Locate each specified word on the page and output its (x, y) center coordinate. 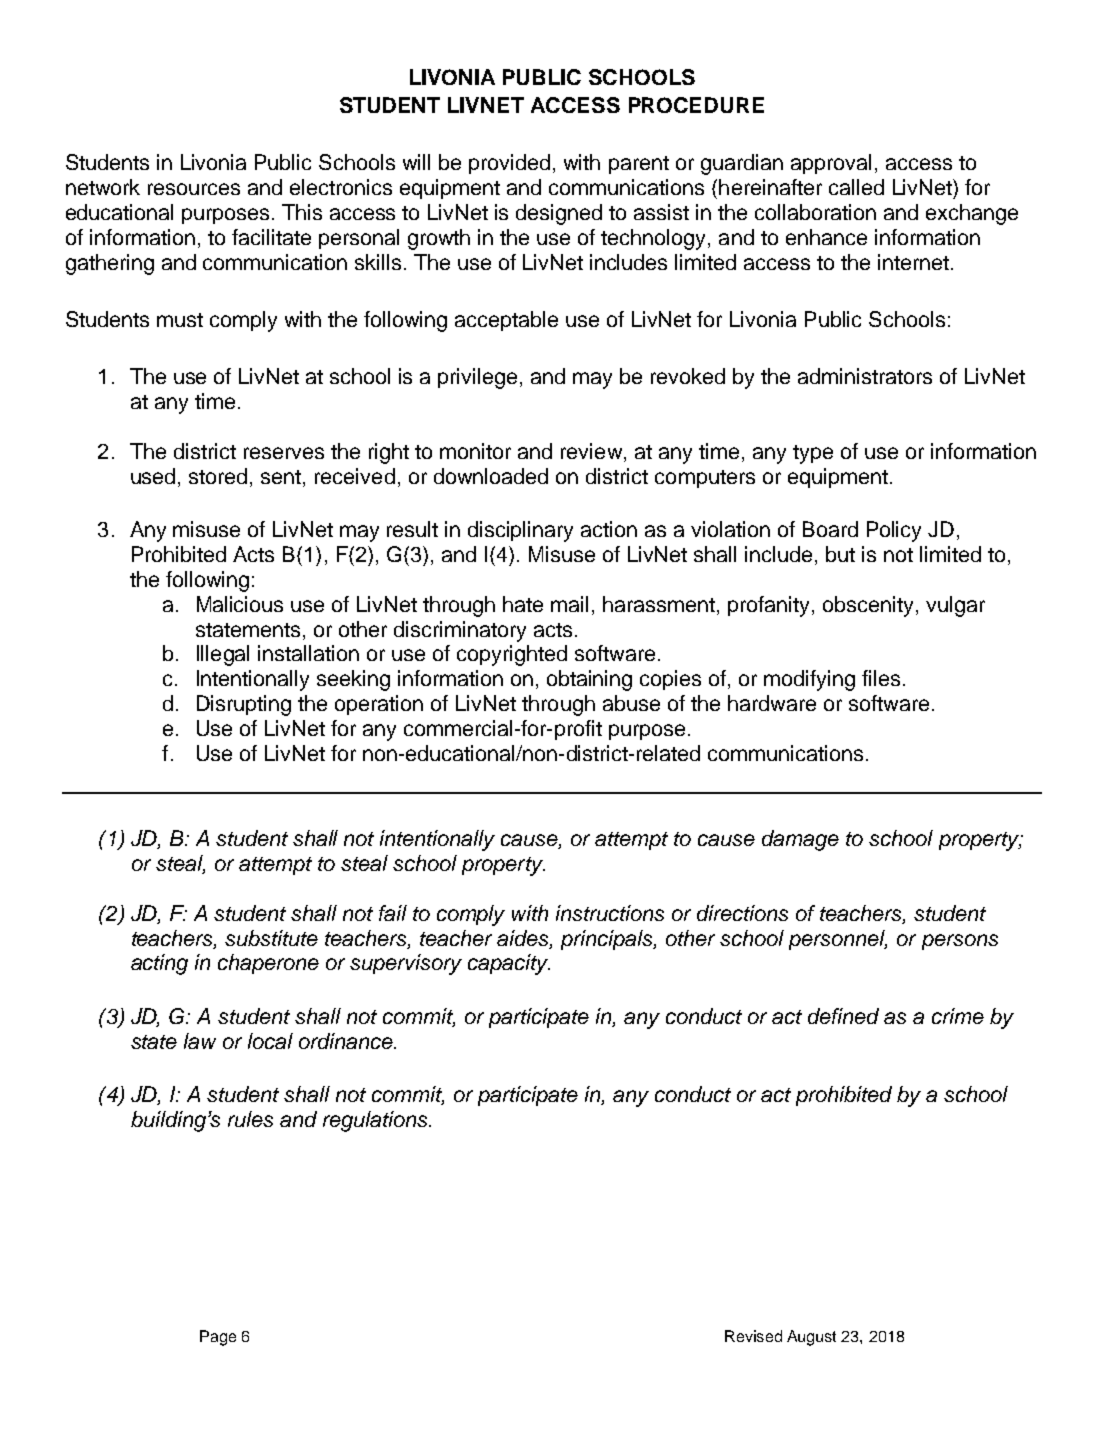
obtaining (589, 680)
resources (194, 189)
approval (831, 164)
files (881, 678)
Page (218, 1338)
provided (509, 164)
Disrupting (244, 705)
